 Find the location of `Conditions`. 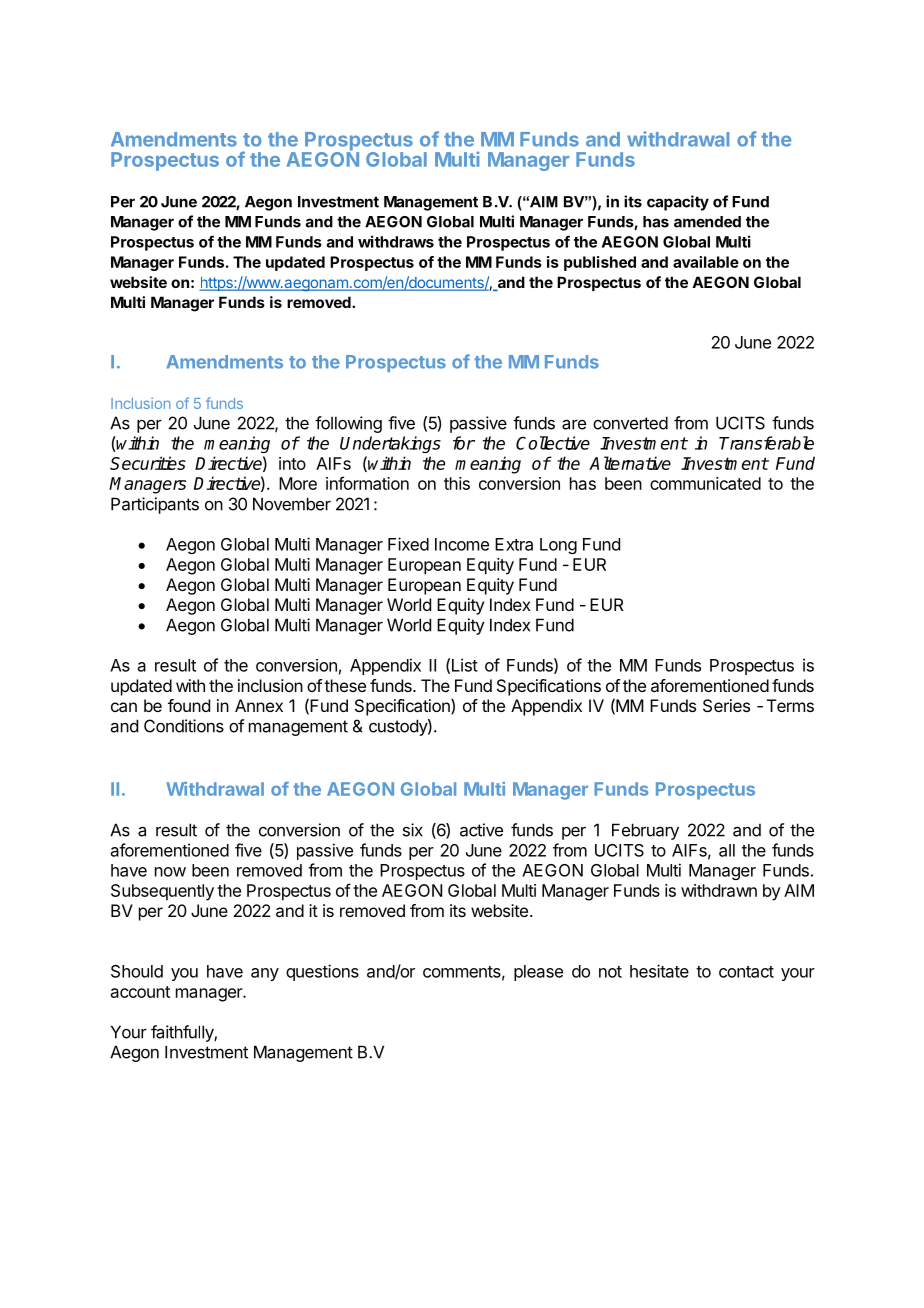

Conditions is located at coordinates (184, 726).
